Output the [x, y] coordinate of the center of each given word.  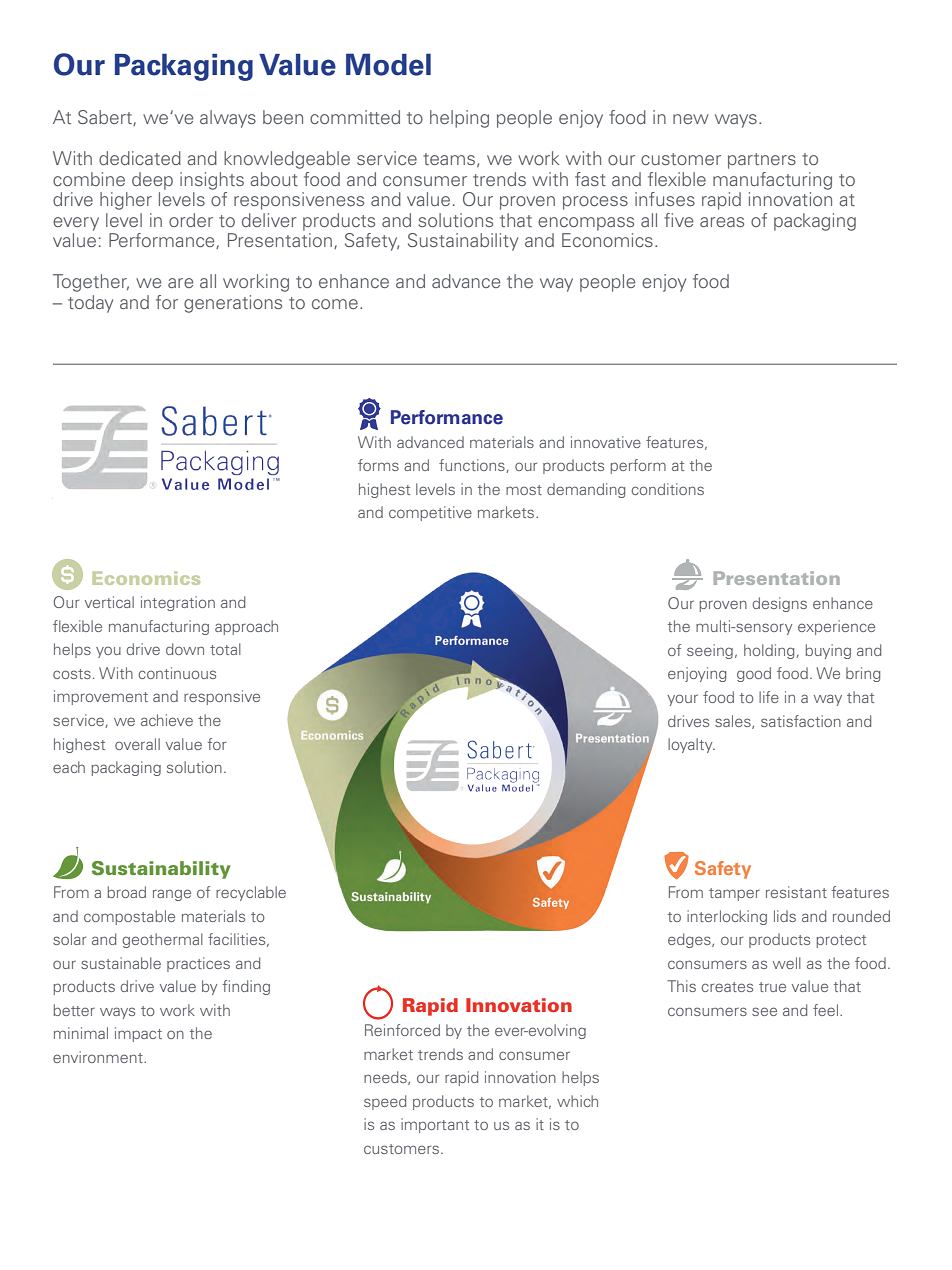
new [691, 119]
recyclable [251, 893]
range [172, 895]
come [335, 304]
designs [779, 604]
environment [99, 1057]
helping [459, 119]
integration [178, 603]
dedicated [140, 158]
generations [233, 304]
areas [722, 222]
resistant [796, 892]
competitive [430, 513]
